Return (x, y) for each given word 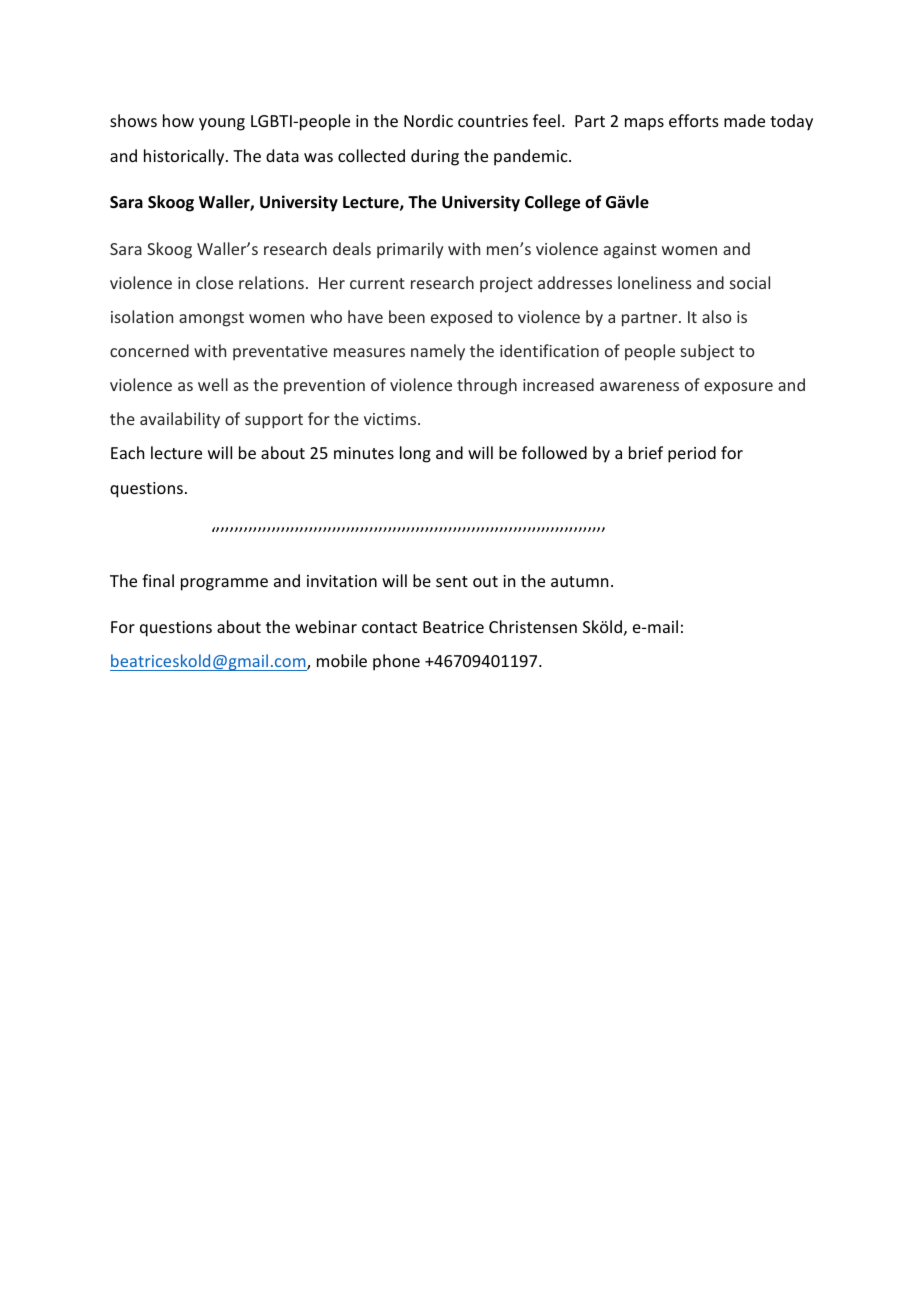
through (487, 386)
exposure (738, 388)
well (213, 384)
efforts (694, 120)
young (222, 124)
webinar (326, 626)
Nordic (428, 120)
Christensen (533, 626)
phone (396, 662)
